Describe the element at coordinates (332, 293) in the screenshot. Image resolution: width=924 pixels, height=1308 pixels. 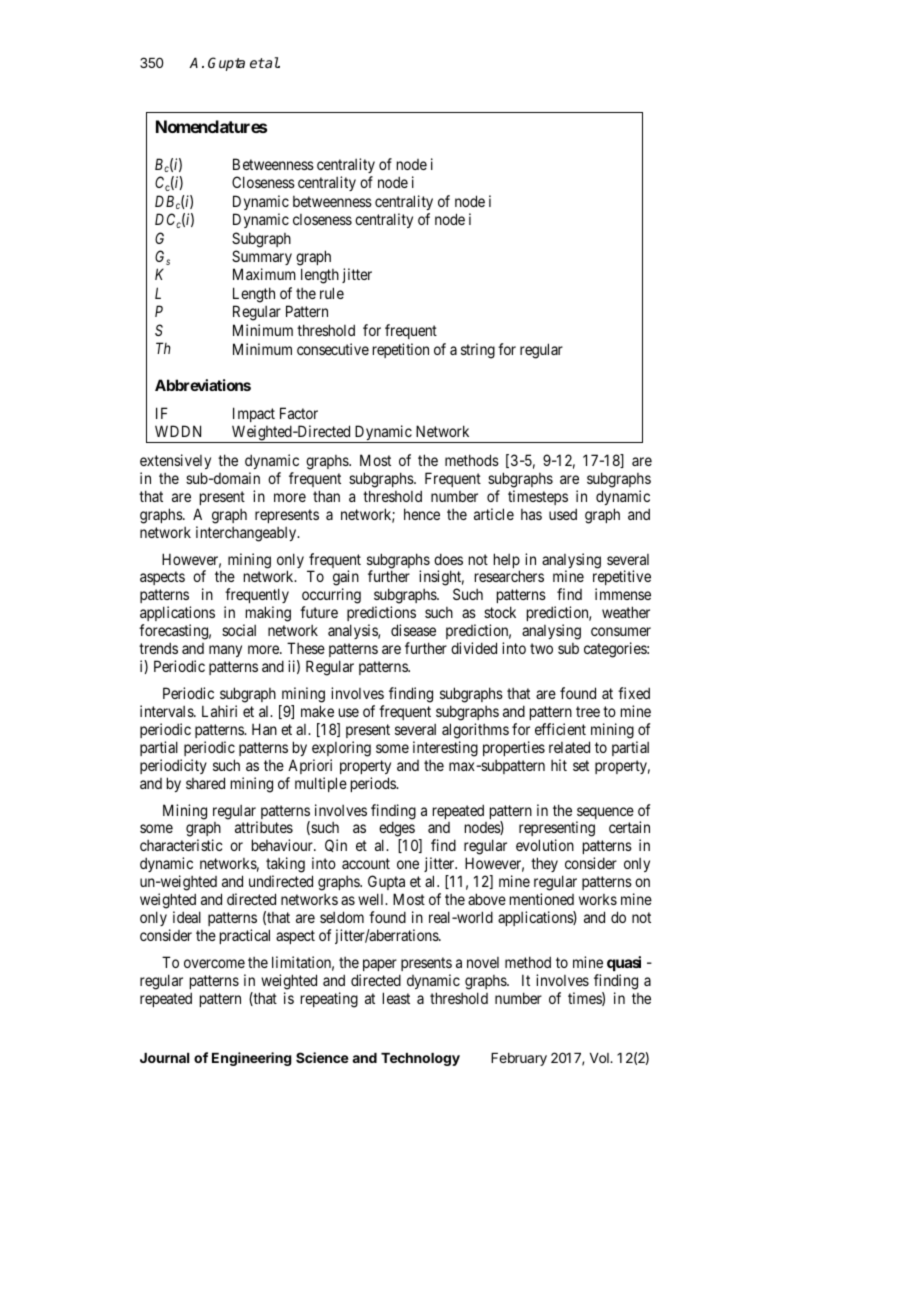
I see `rule` at that location.
